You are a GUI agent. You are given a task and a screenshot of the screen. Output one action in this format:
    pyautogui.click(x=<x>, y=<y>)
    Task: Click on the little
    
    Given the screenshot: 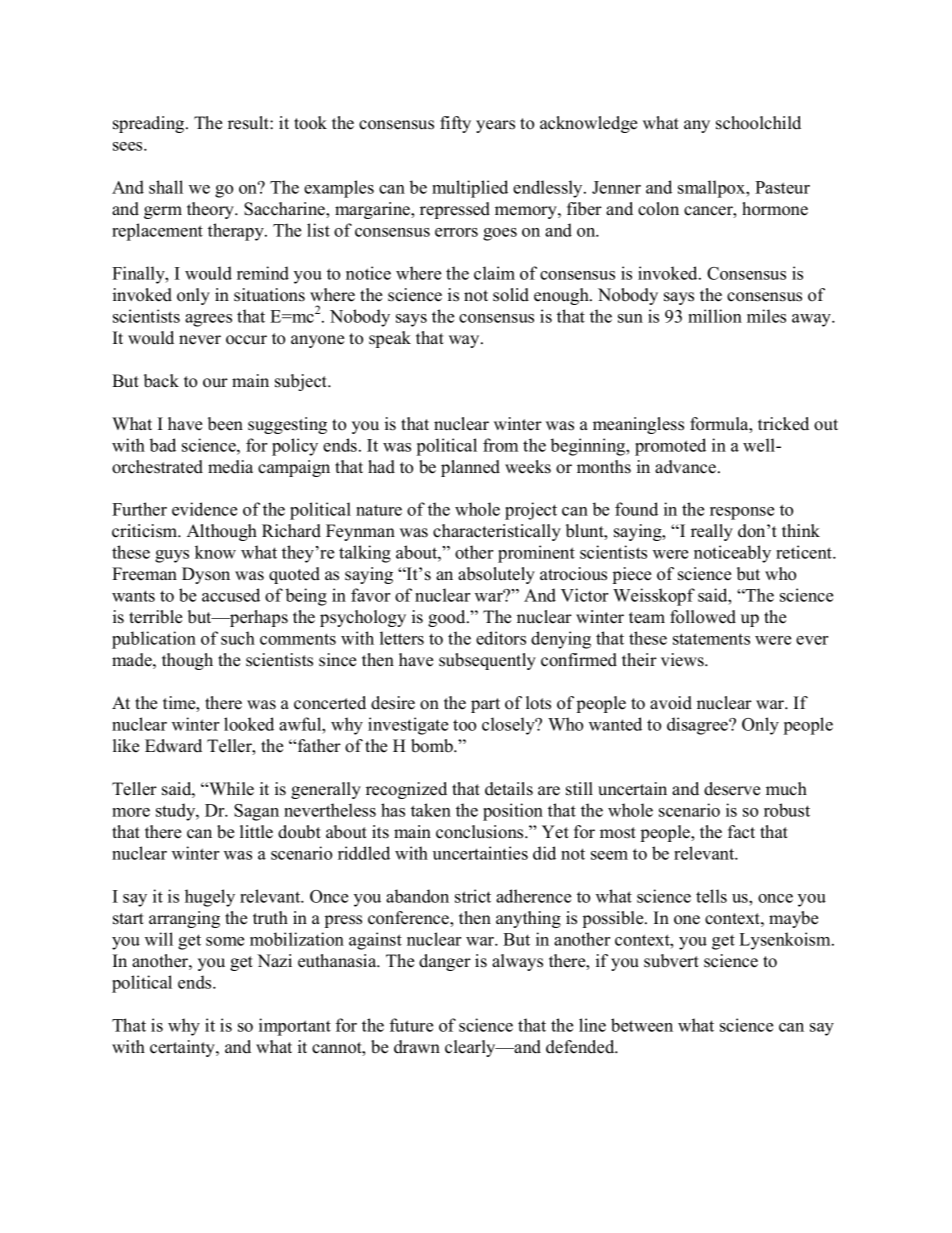 What is the action you would take?
    pyautogui.click(x=256, y=832)
